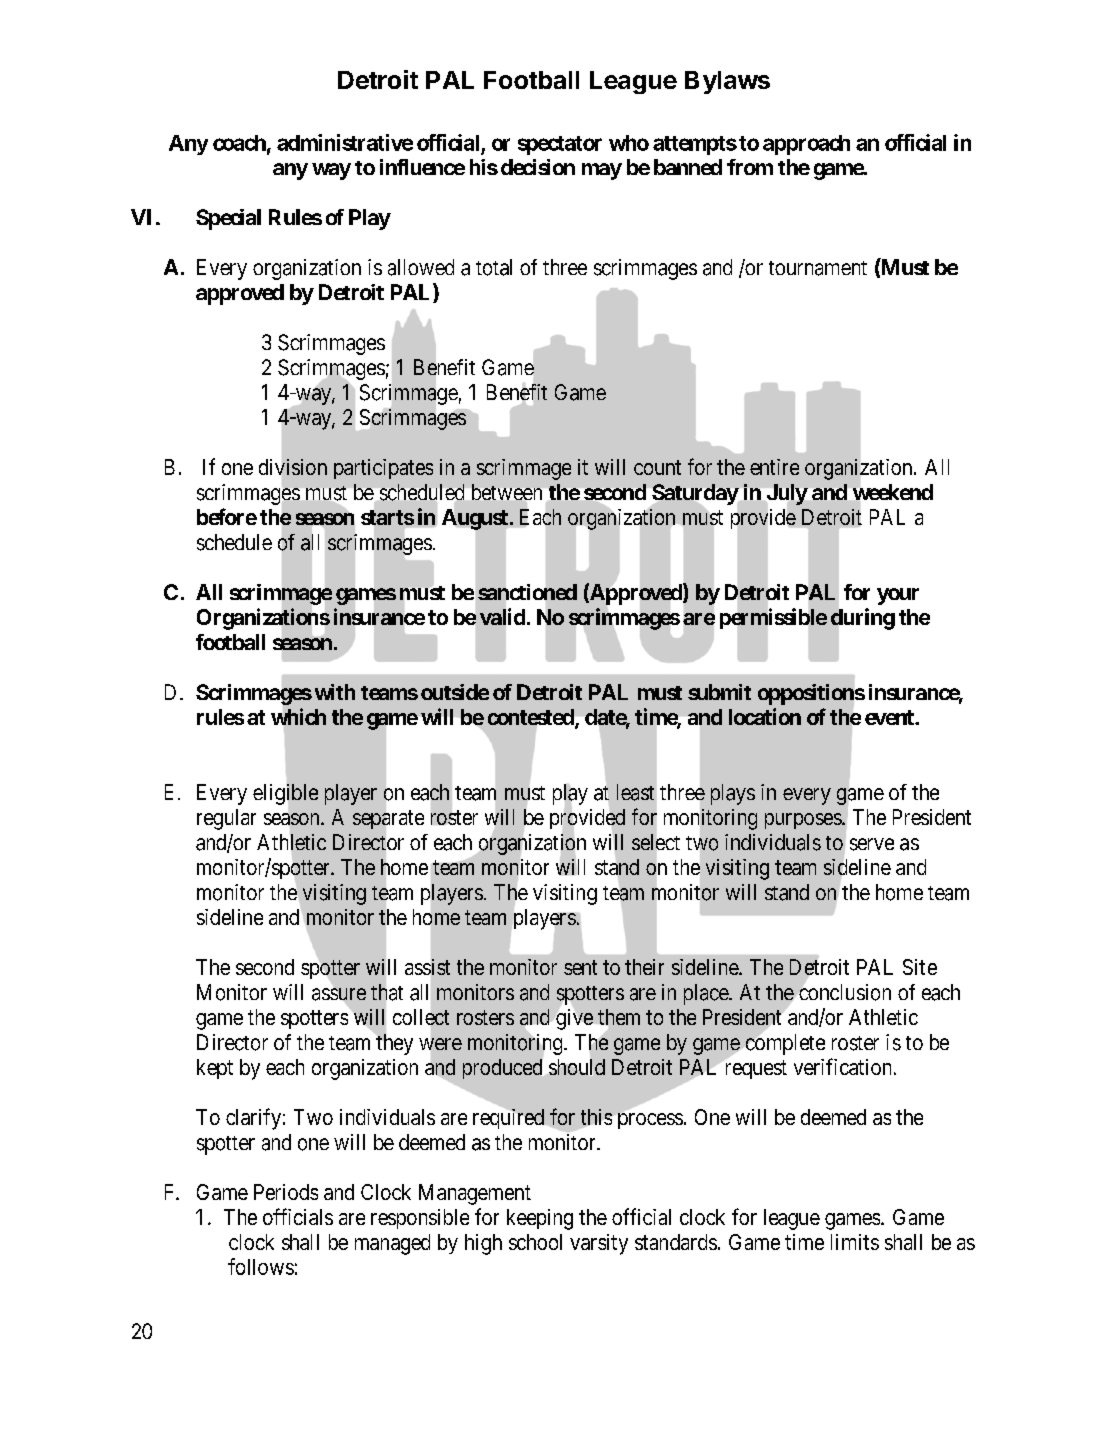 The image size is (1108, 1434). I want to click on select, so click(656, 842).
